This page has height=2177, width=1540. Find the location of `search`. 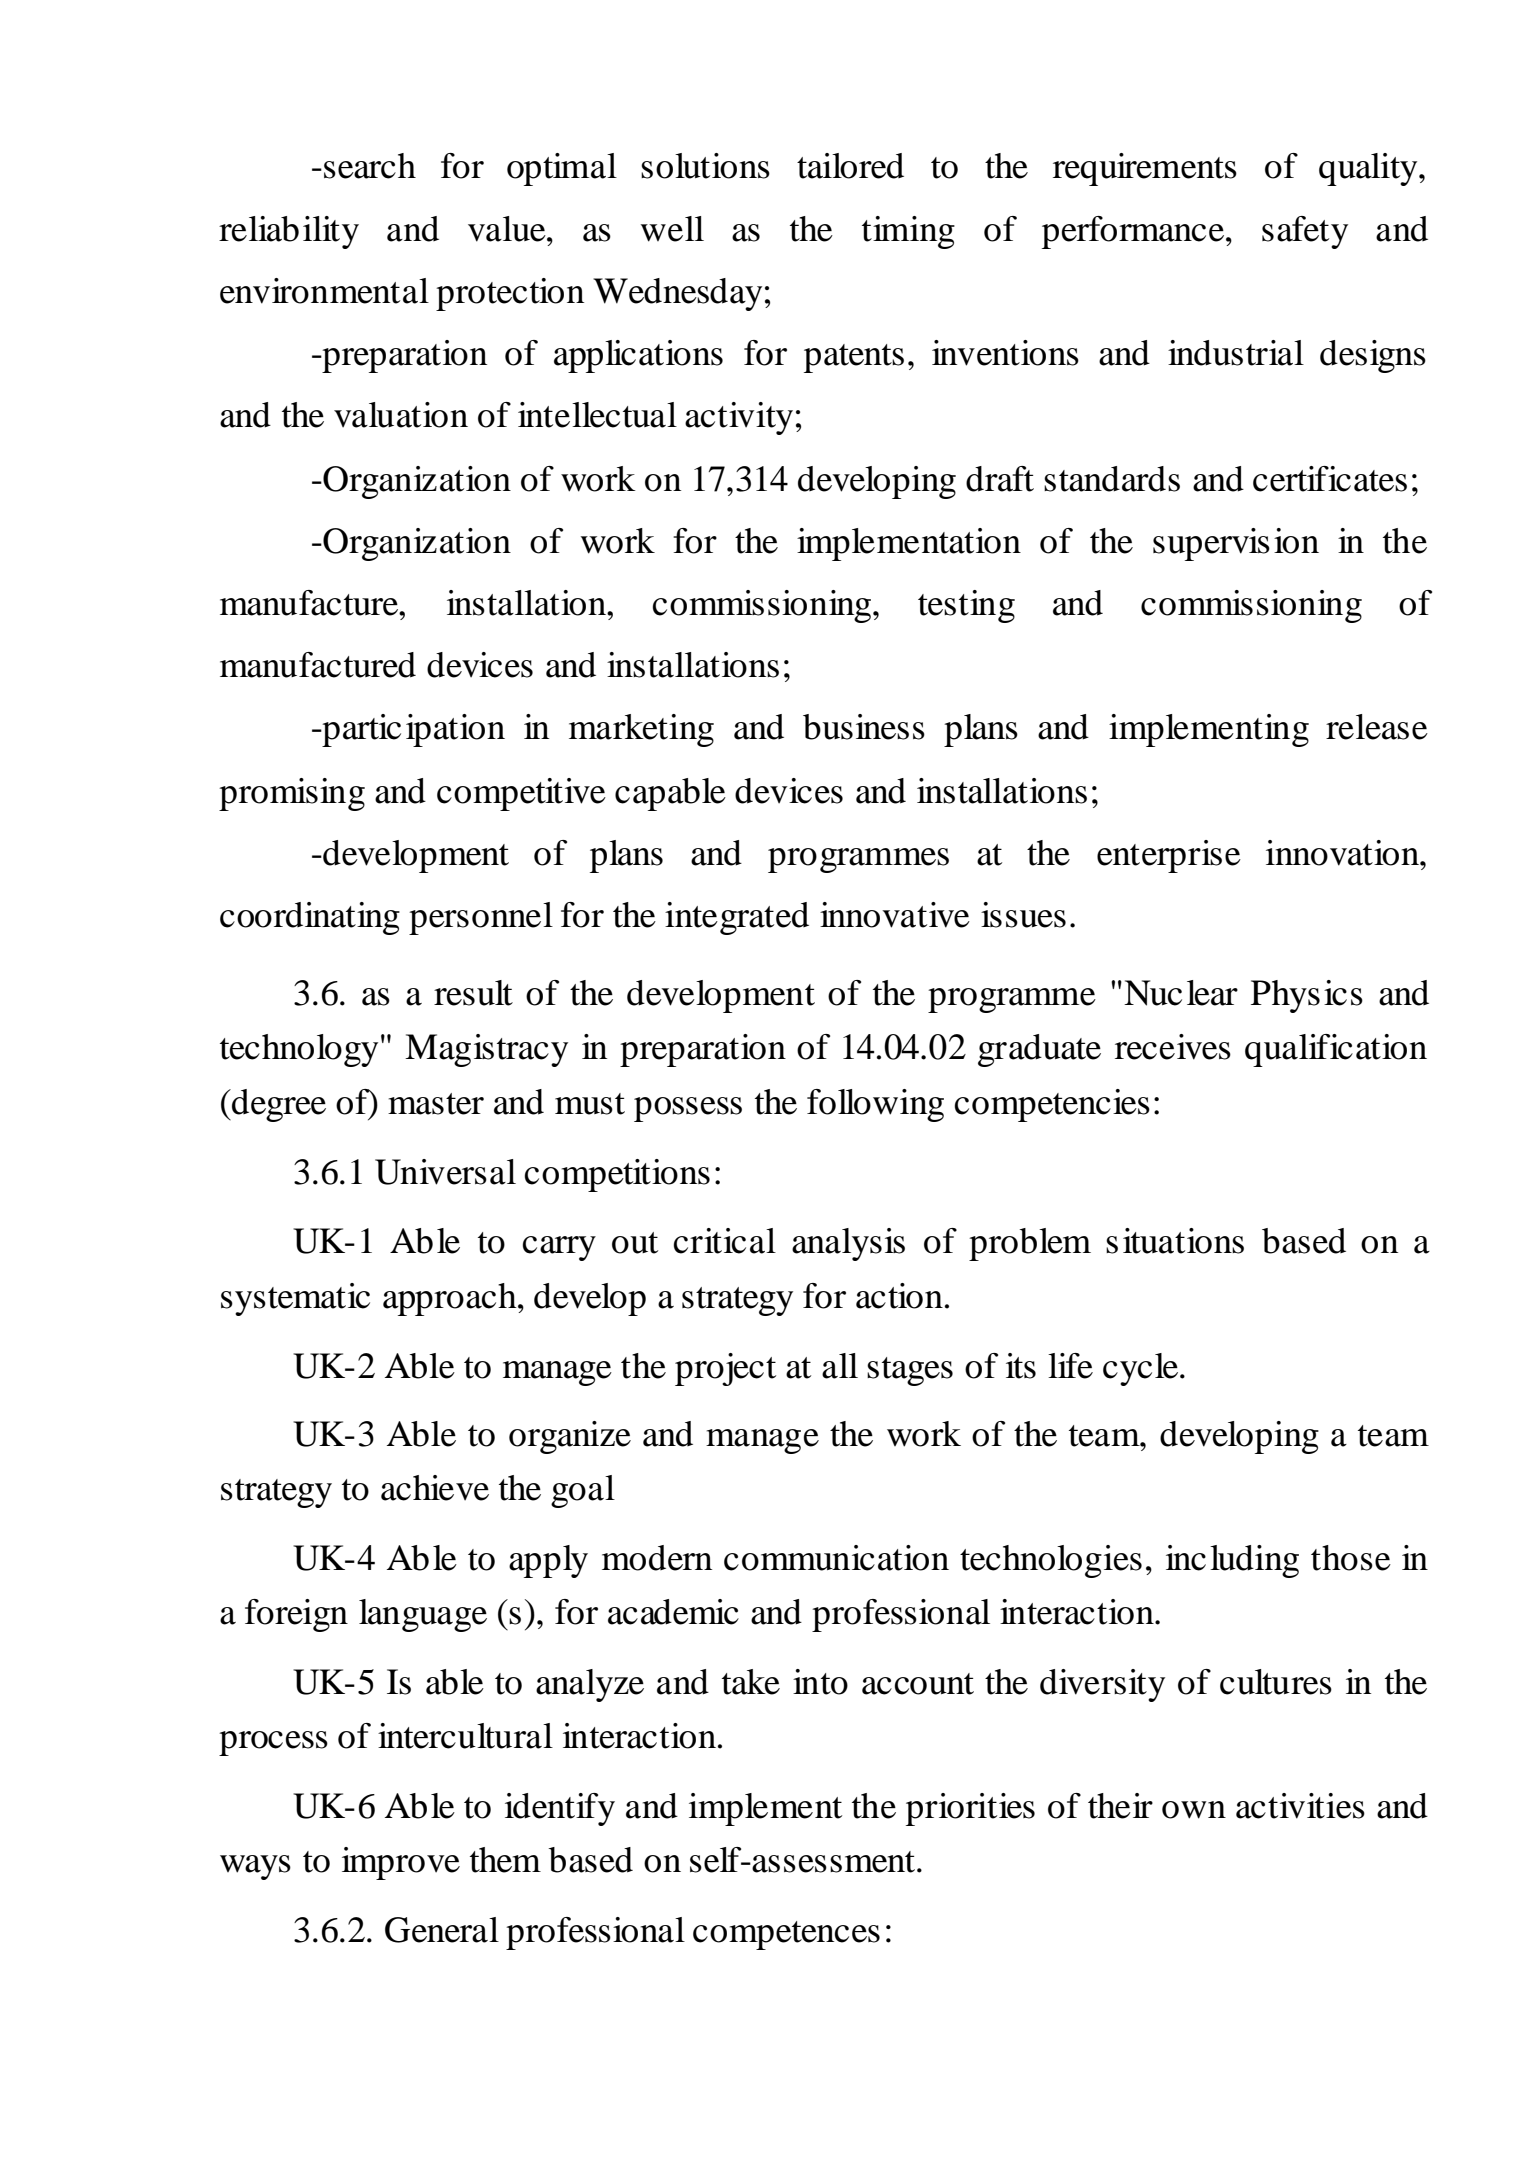

search is located at coordinates (370, 166).
